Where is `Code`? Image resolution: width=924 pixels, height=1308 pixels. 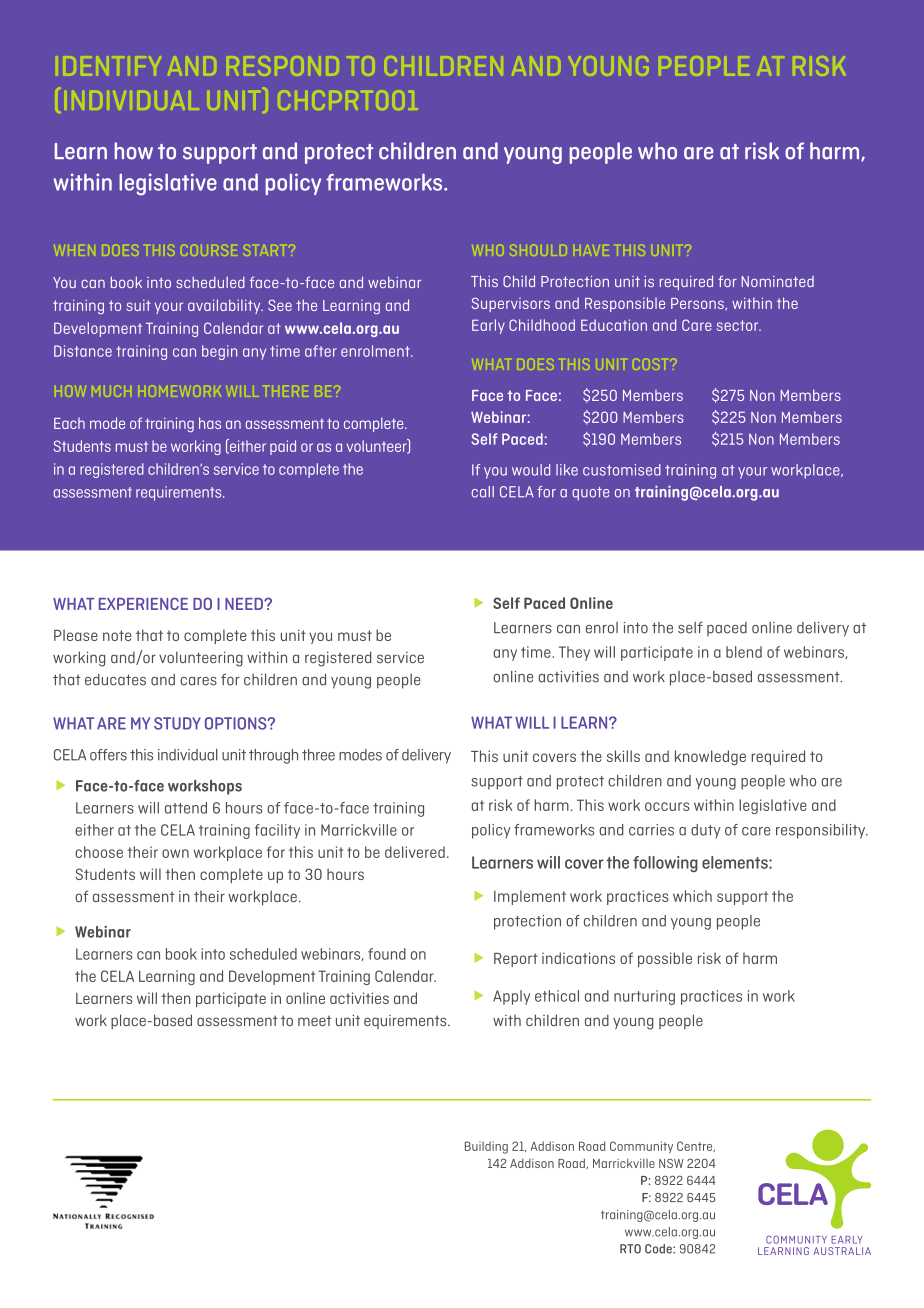 Code is located at coordinates (659, 1249).
